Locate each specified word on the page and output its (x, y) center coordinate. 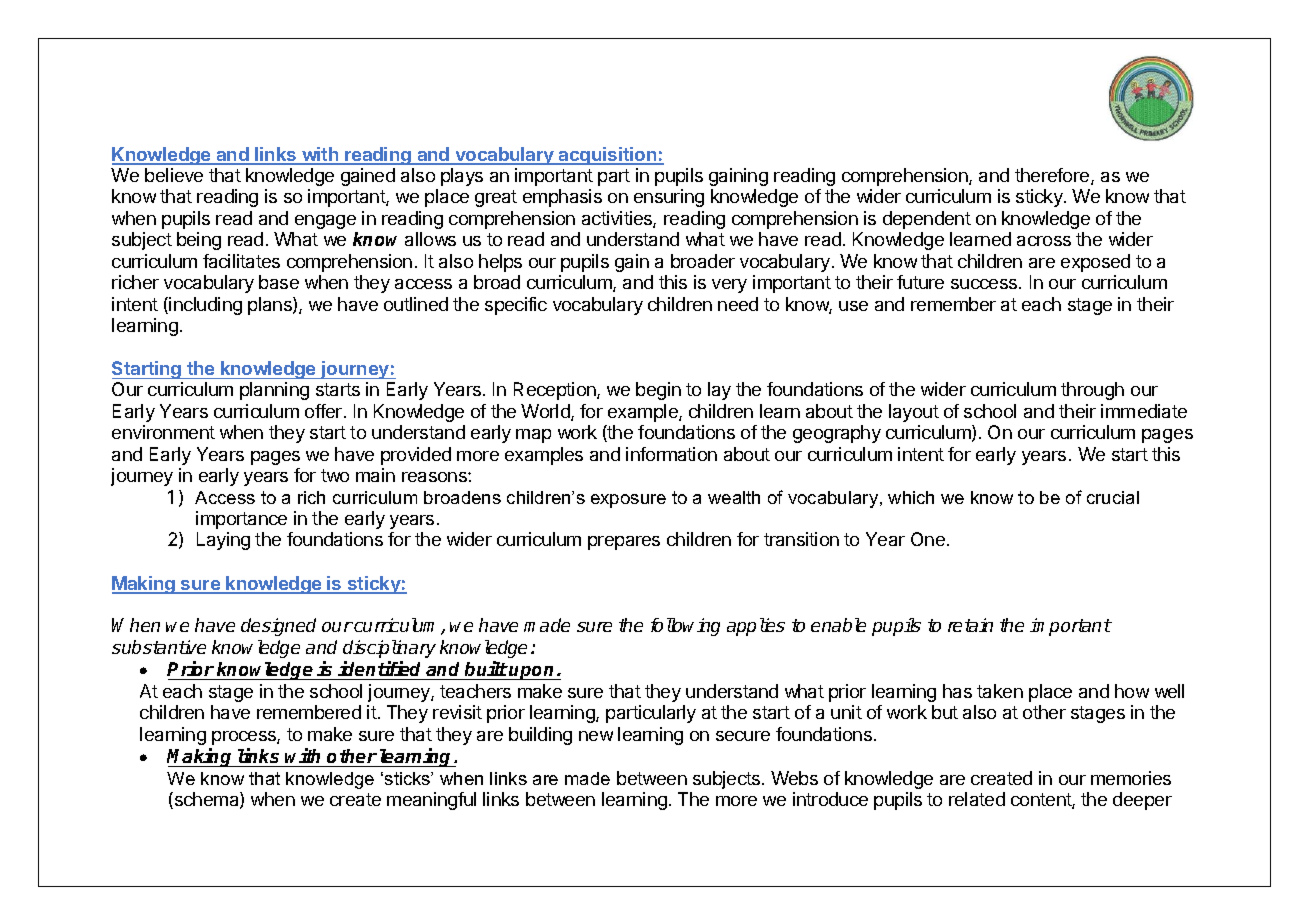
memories (1131, 778)
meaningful (431, 801)
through (1092, 391)
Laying (223, 541)
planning (274, 391)
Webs (794, 778)
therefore (1052, 175)
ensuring (669, 198)
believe (174, 175)
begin (658, 391)
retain (970, 625)
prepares (624, 543)
